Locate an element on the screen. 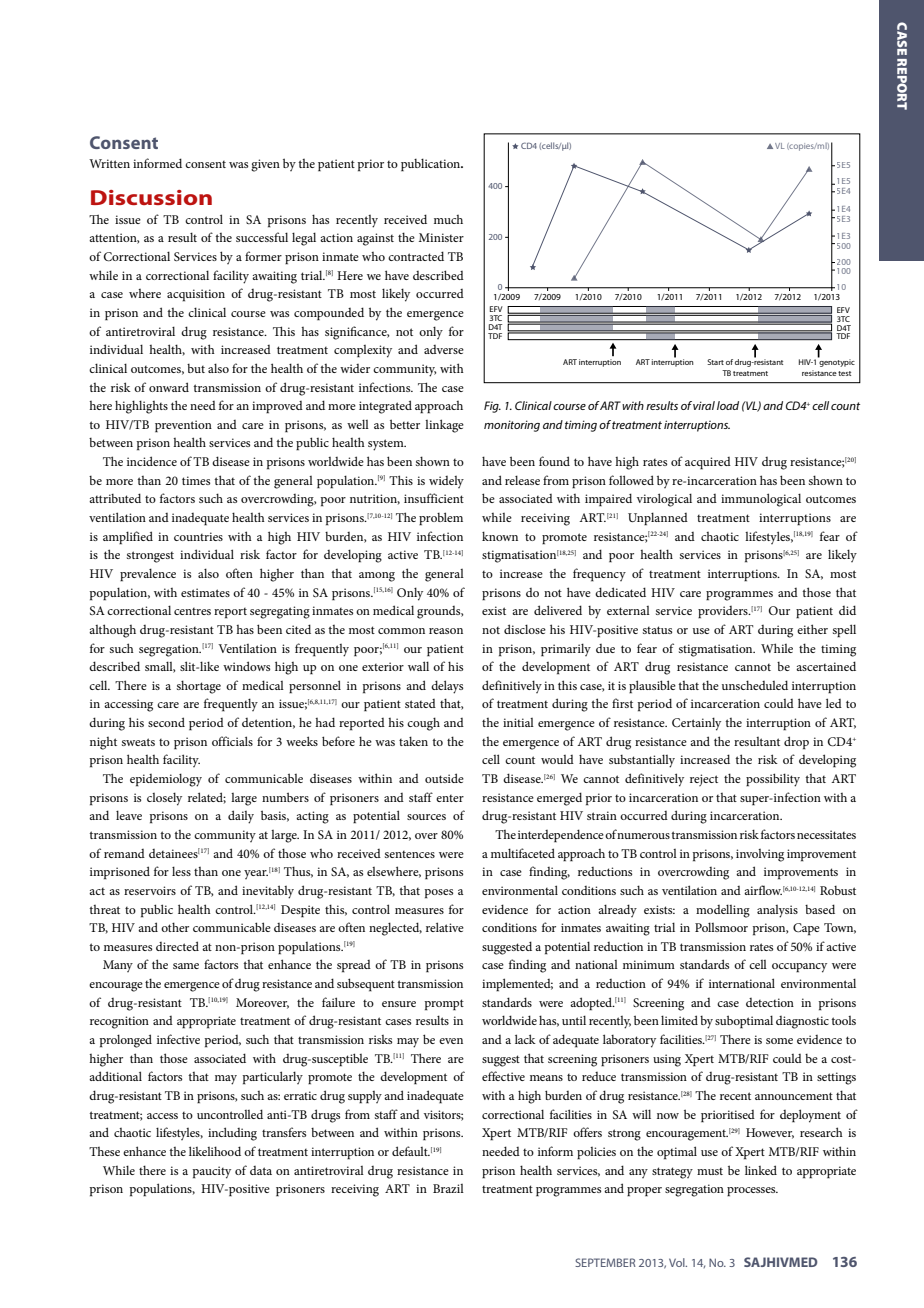  immunological is located at coordinates (761, 500).
